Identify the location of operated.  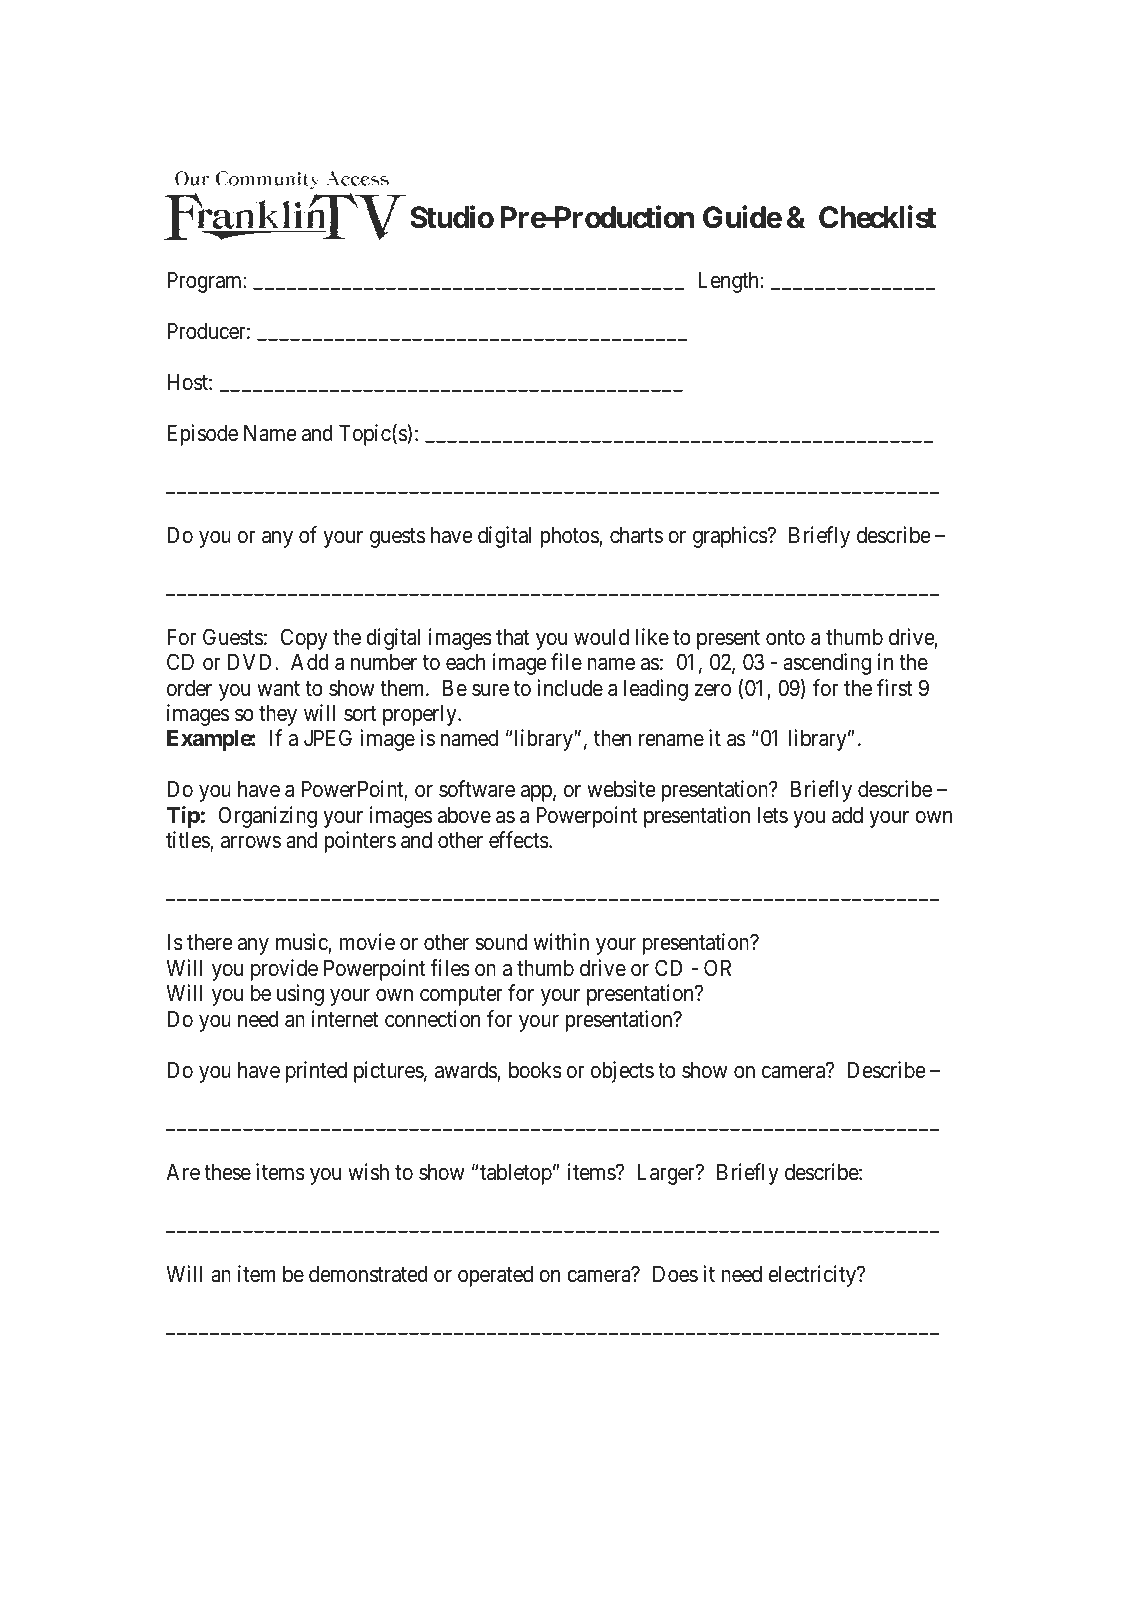
(495, 1276).
